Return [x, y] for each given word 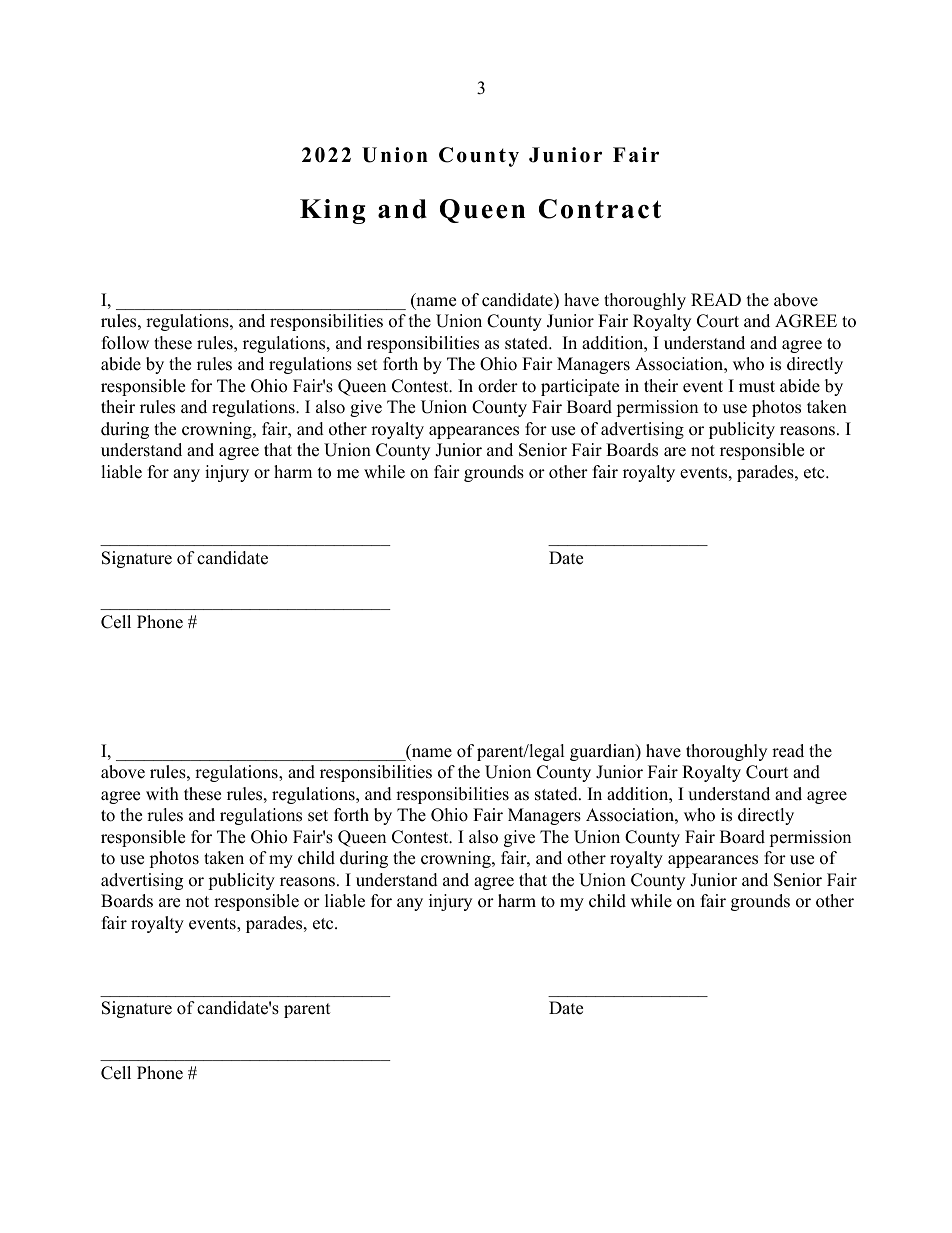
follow [125, 343]
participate [580, 387]
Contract [600, 209]
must [757, 387]
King [333, 211]
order [498, 386]
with [162, 793]
